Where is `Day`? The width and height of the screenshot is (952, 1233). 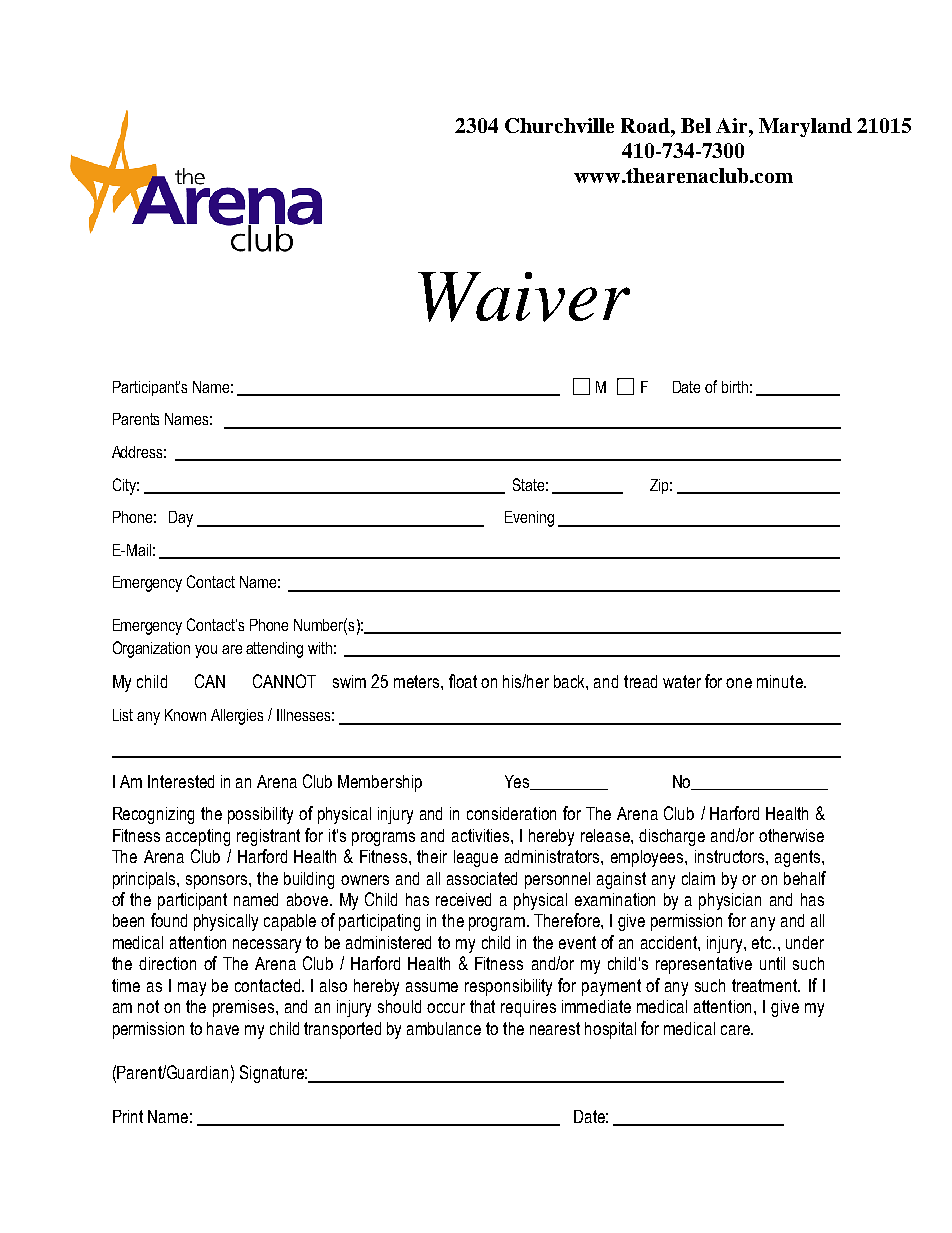 Day is located at coordinates (181, 519).
